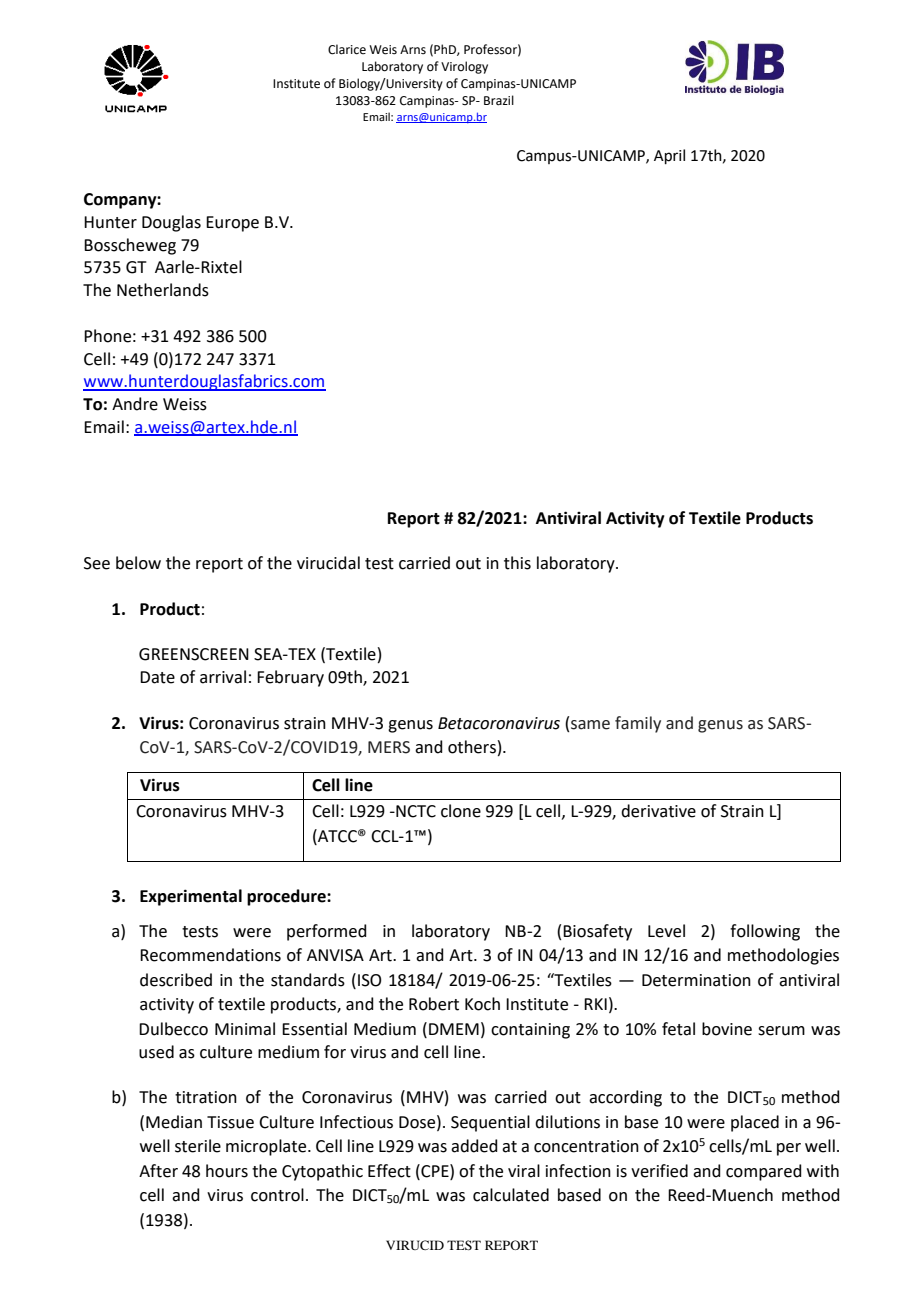  I want to click on derivative, so click(658, 811).
